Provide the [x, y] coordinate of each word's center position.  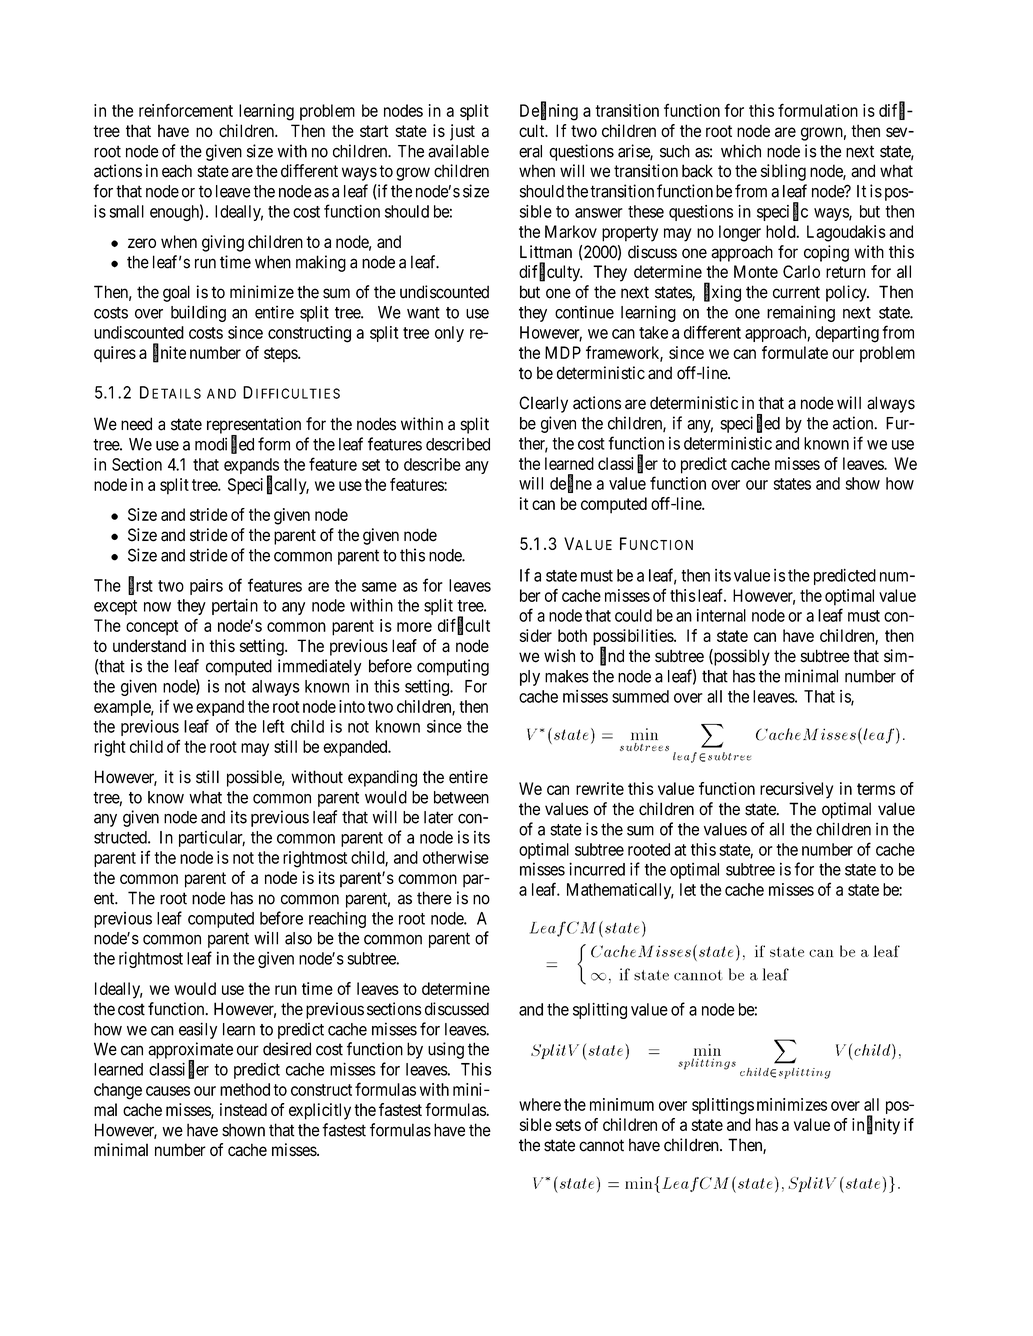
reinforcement [186, 110]
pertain [235, 606]
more [414, 627]
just [462, 132]
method [245, 1089]
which [741, 151]
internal [721, 615]
